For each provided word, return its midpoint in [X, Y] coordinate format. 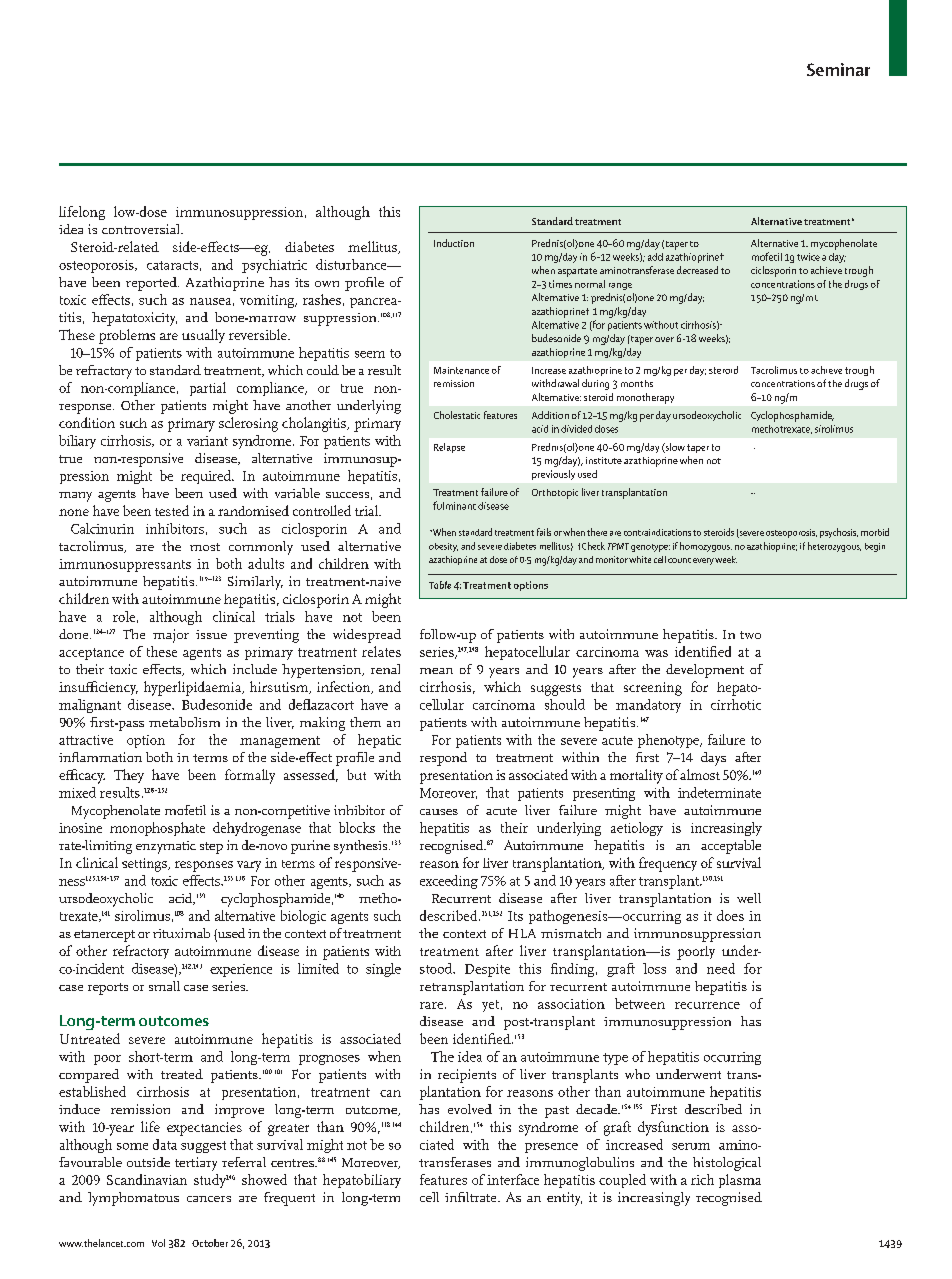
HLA [522, 933]
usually [203, 336]
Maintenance [461, 370]
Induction [454, 243]
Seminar [838, 69]
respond [443, 759]
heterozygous [834, 547]
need [721, 968]
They [129, 776]
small [164, 986]
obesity [443, 547]
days [713, 759]
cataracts [172, 265]
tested [172, 510]
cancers [209, 1199]
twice [808, 257]
